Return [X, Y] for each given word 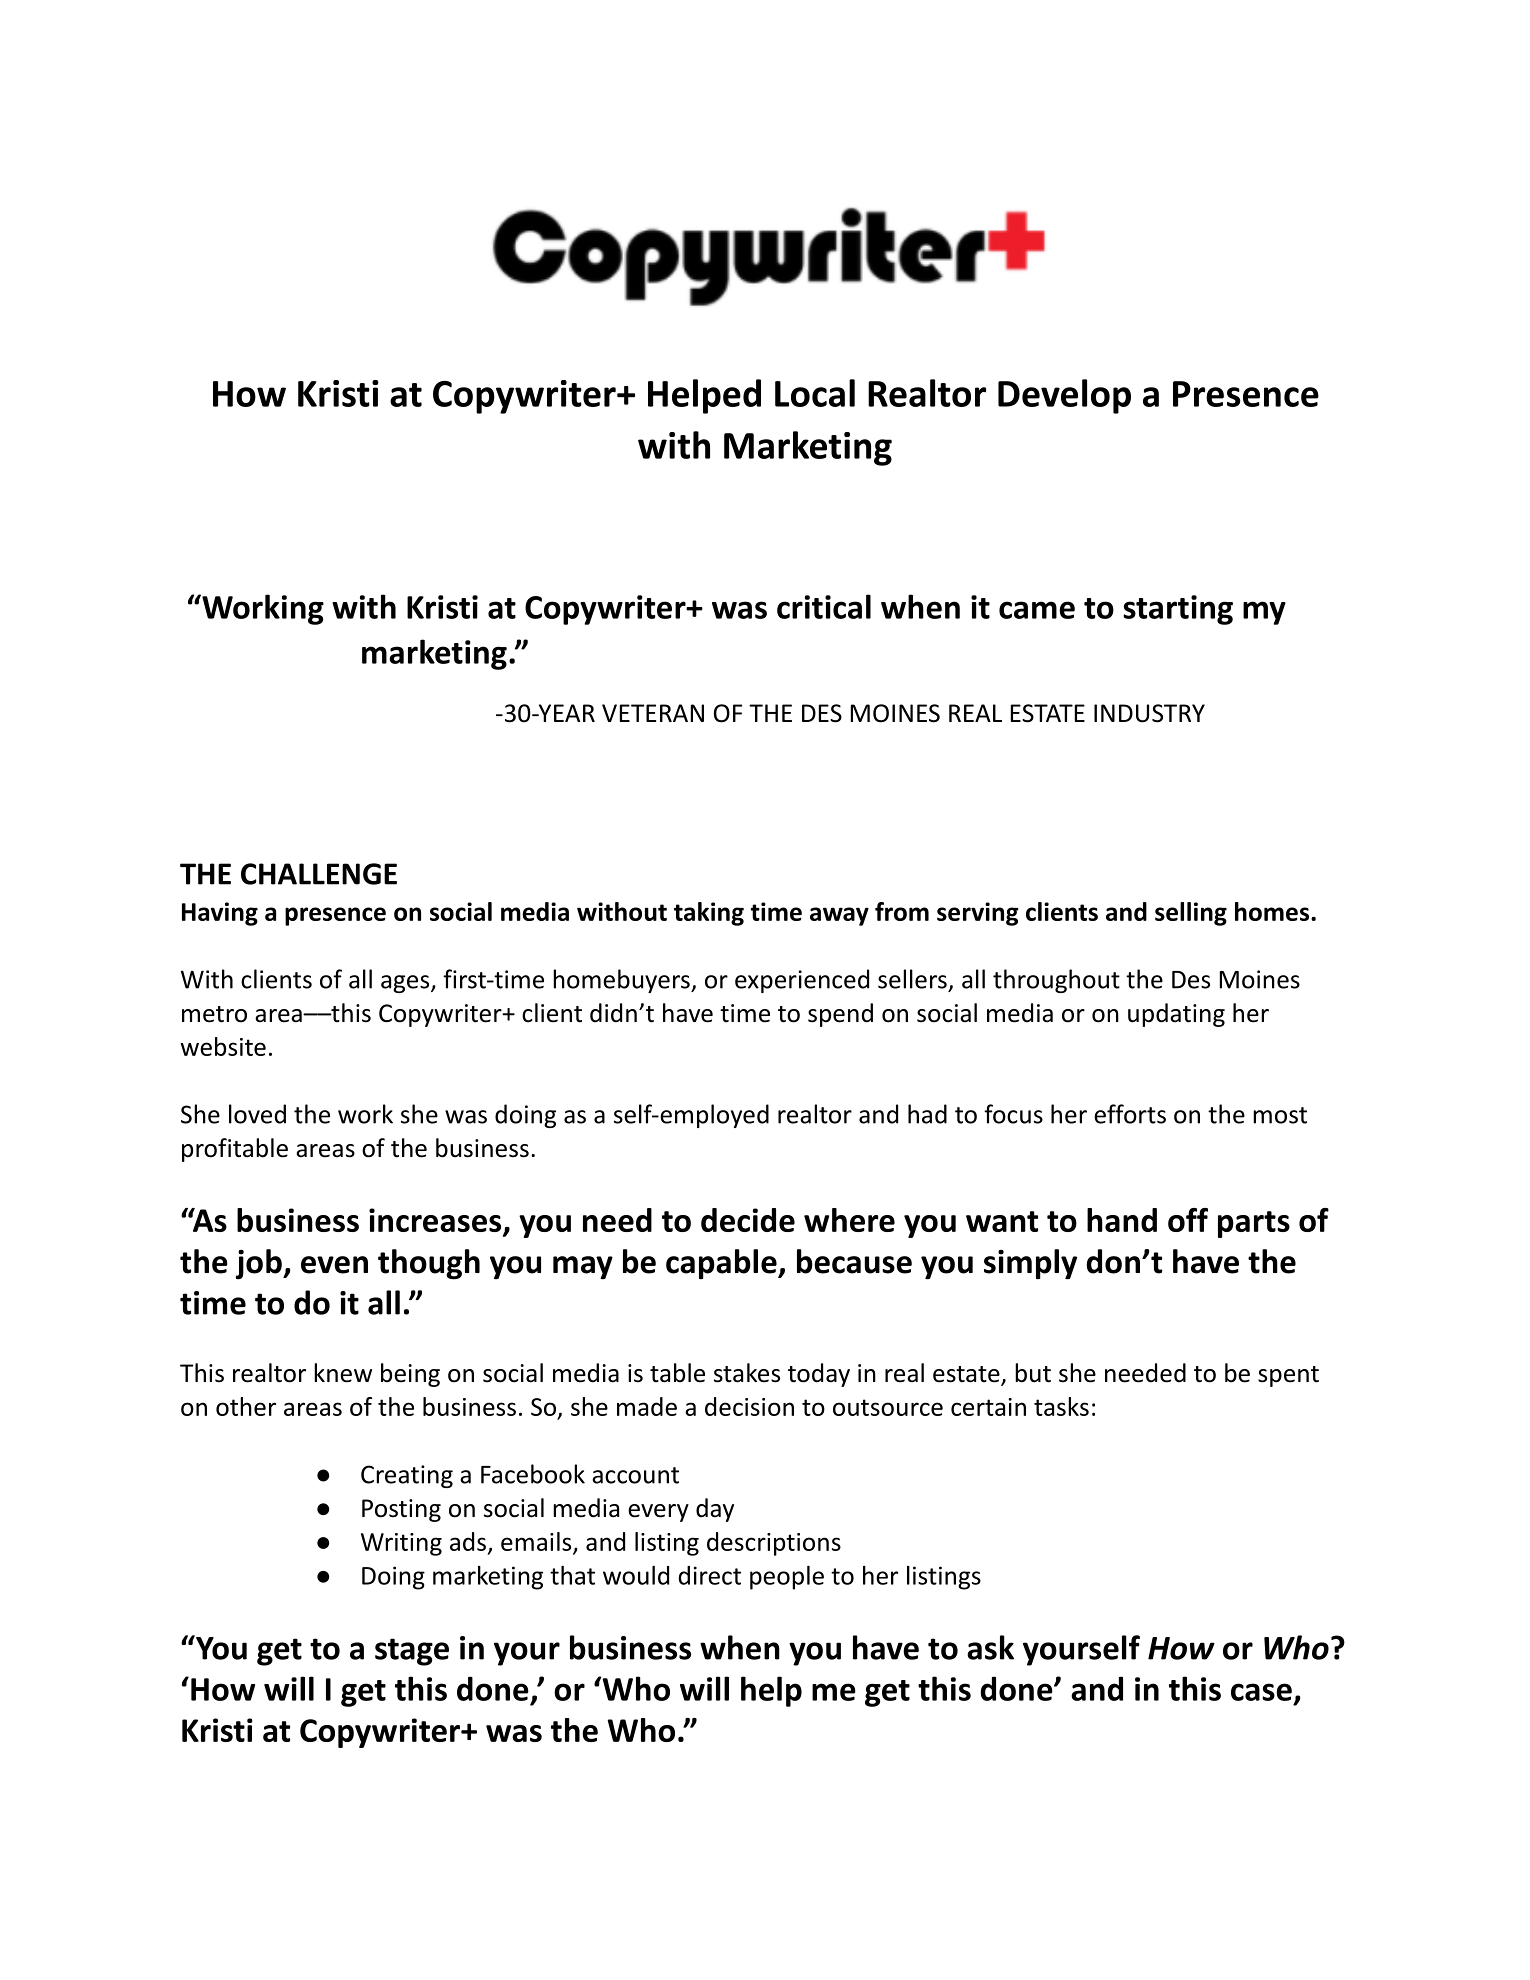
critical [824, 606]
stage [412, 1652]
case [1261, 1692]
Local [815, 393]
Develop [1064, 396]
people [787, 1578]
